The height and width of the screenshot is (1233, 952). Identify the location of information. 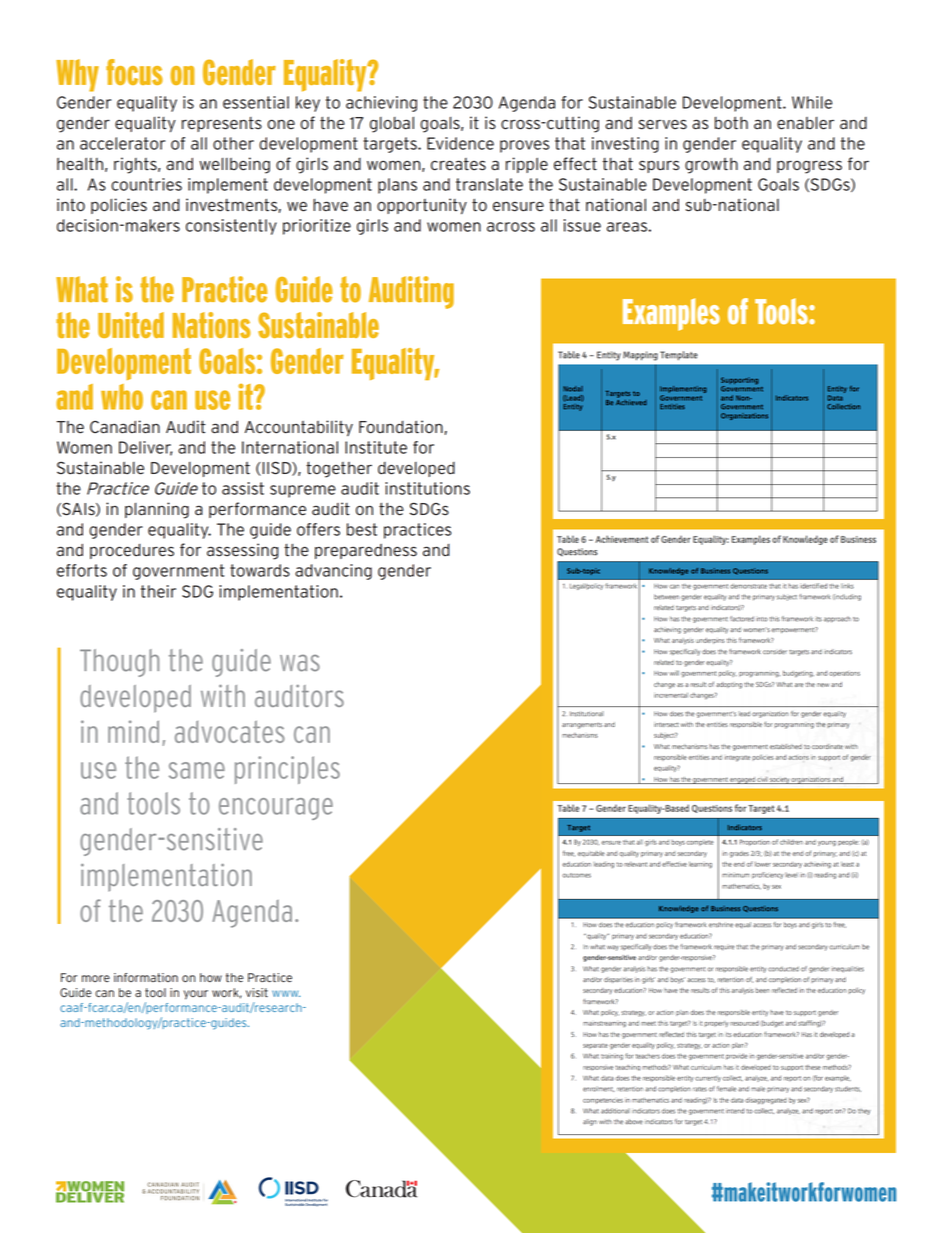
(146, 977).
